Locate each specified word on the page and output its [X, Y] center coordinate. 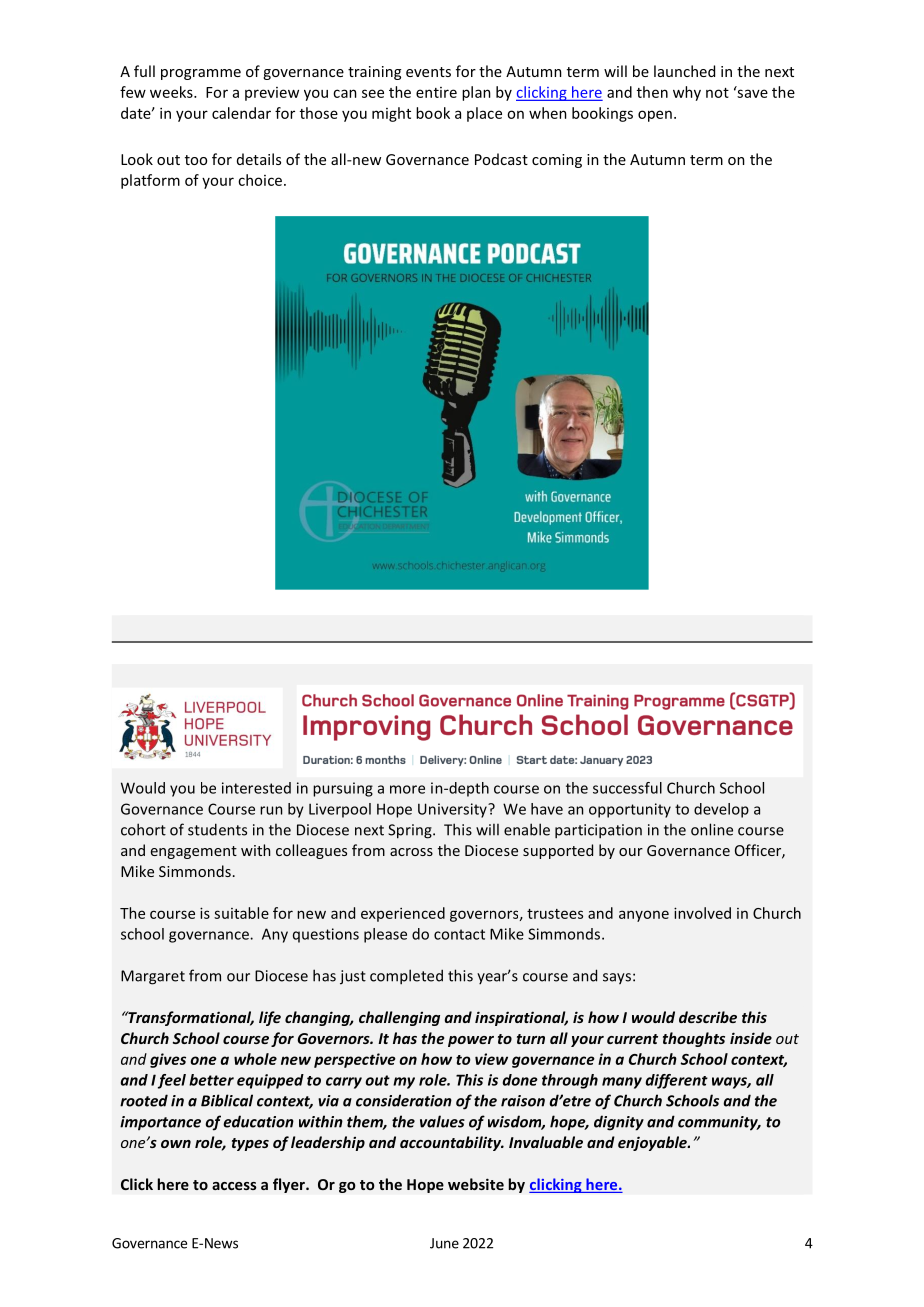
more [407, 789]
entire [436, 92]
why [687, 93]
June [444, 1243]
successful [627, 788]
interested [256, 788]
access [234, 1186]
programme [201, 74]
